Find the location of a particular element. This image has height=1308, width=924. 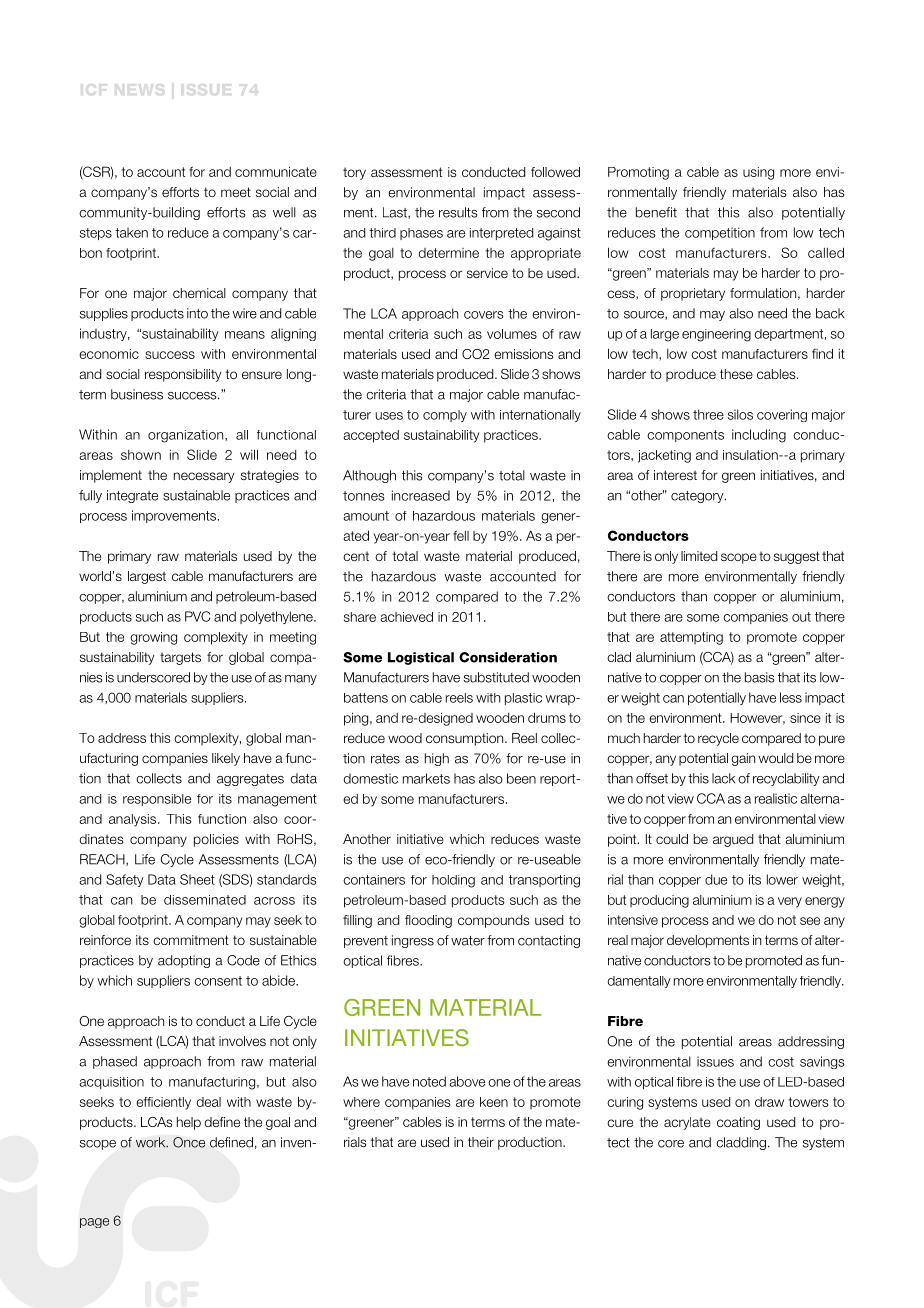

results is located at coordinates (458, 212).
